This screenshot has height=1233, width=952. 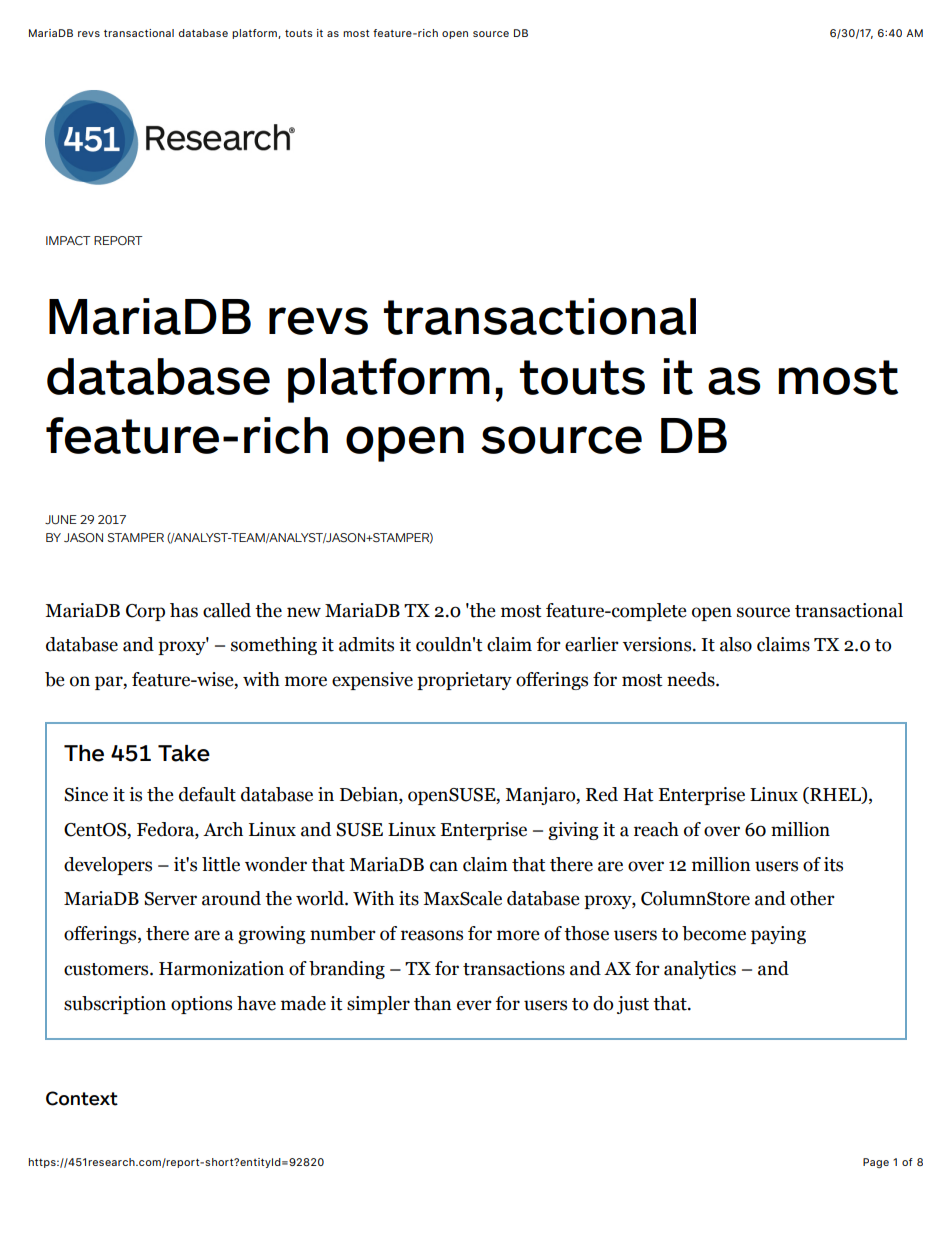 I want to click on can, so click(x=444, y=866).
